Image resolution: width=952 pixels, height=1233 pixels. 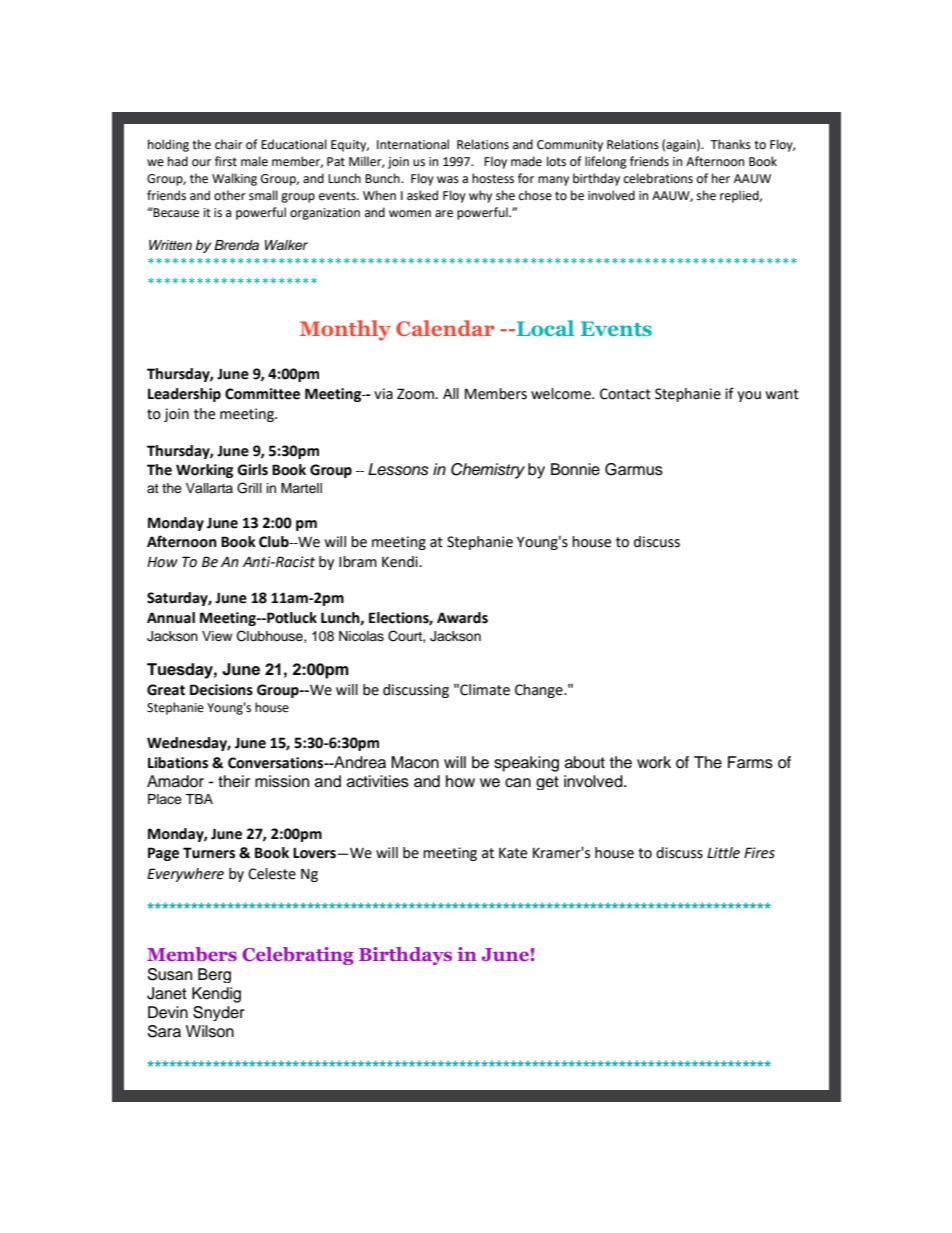 What do you see at coordinates (221, 690) in the document?
I see `Decisions` at bounding box center [221, 690].
